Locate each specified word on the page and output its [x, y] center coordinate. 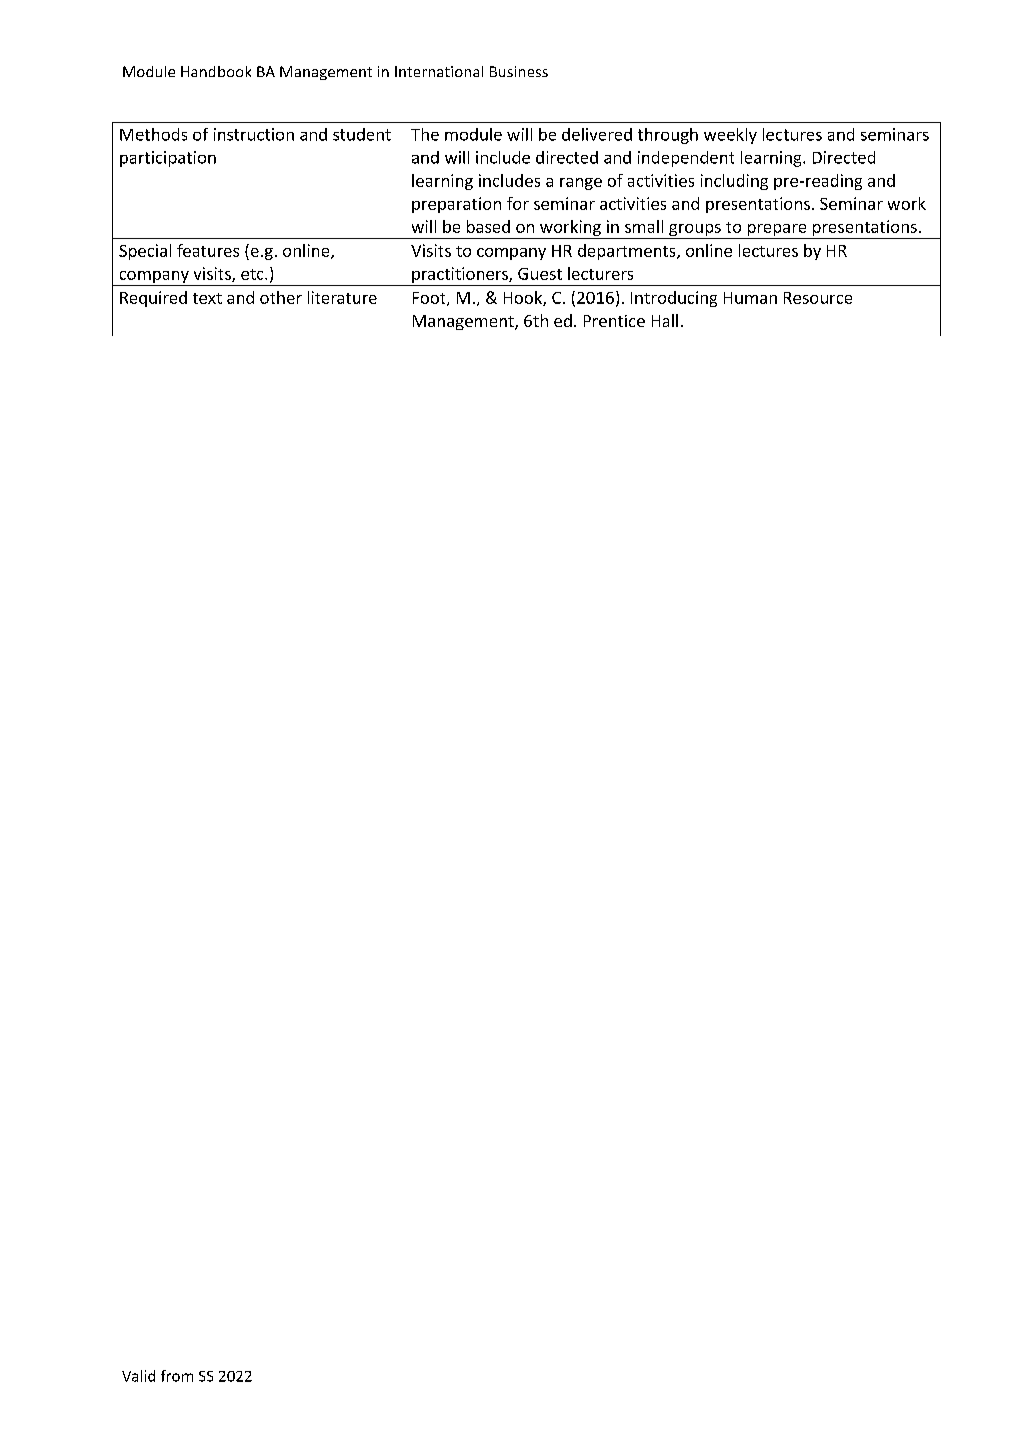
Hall [665, 320]
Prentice [614, 321]
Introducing [674, 299]
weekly [730, 136]
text [207, 298]
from [177, 1376]
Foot [430, 299]
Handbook [216, 71]
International [439, 71]
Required [153, 299]
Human [750, 298]
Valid [138, 1376]
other [281, 297]
